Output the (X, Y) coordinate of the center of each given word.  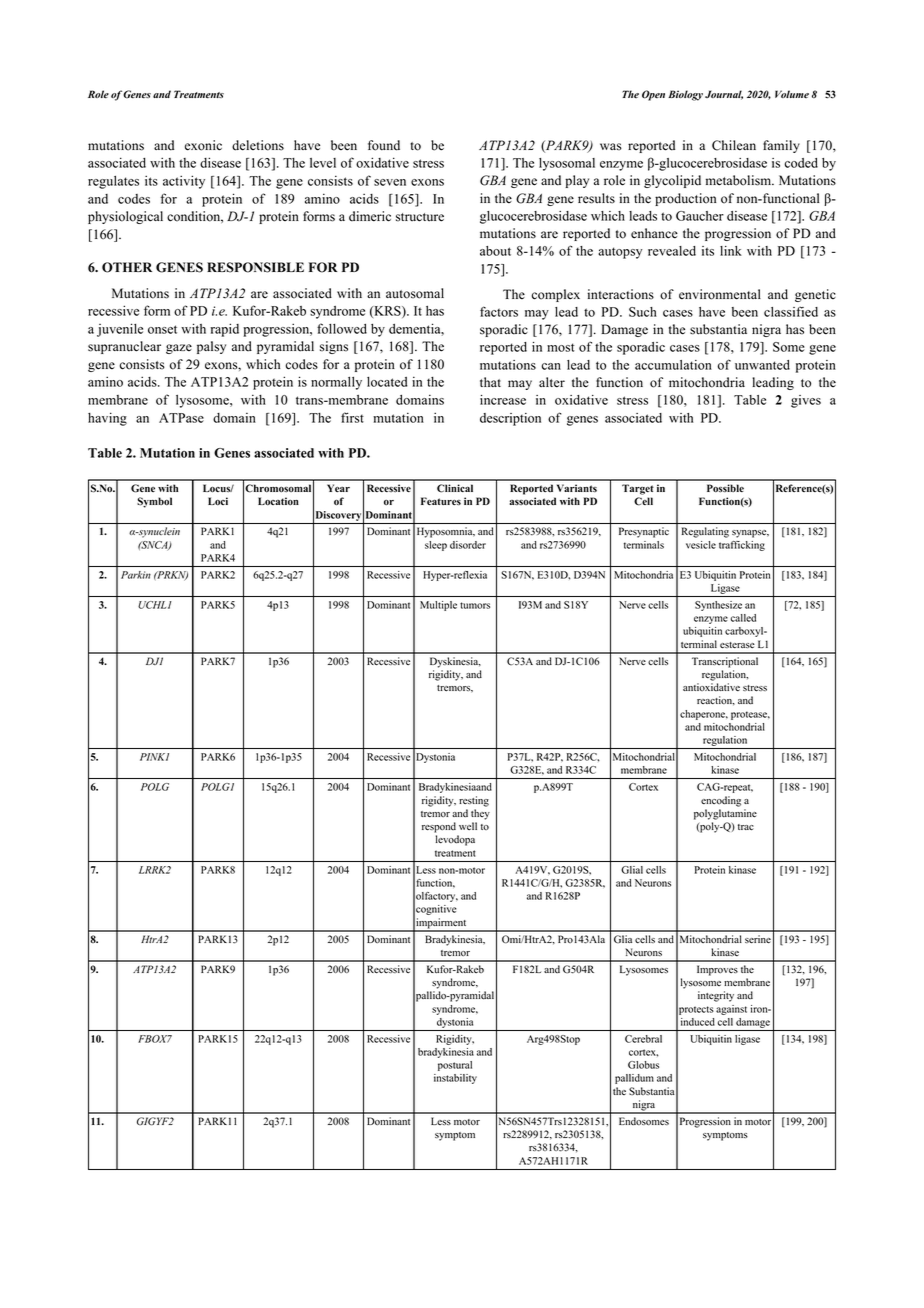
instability (455, 1079)
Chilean (734, 145)
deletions (258, 145)
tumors (475, 605)
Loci (218, 501)
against (731, 1010)
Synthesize (718, 606)
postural (455, 1066)
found (384, 145)
